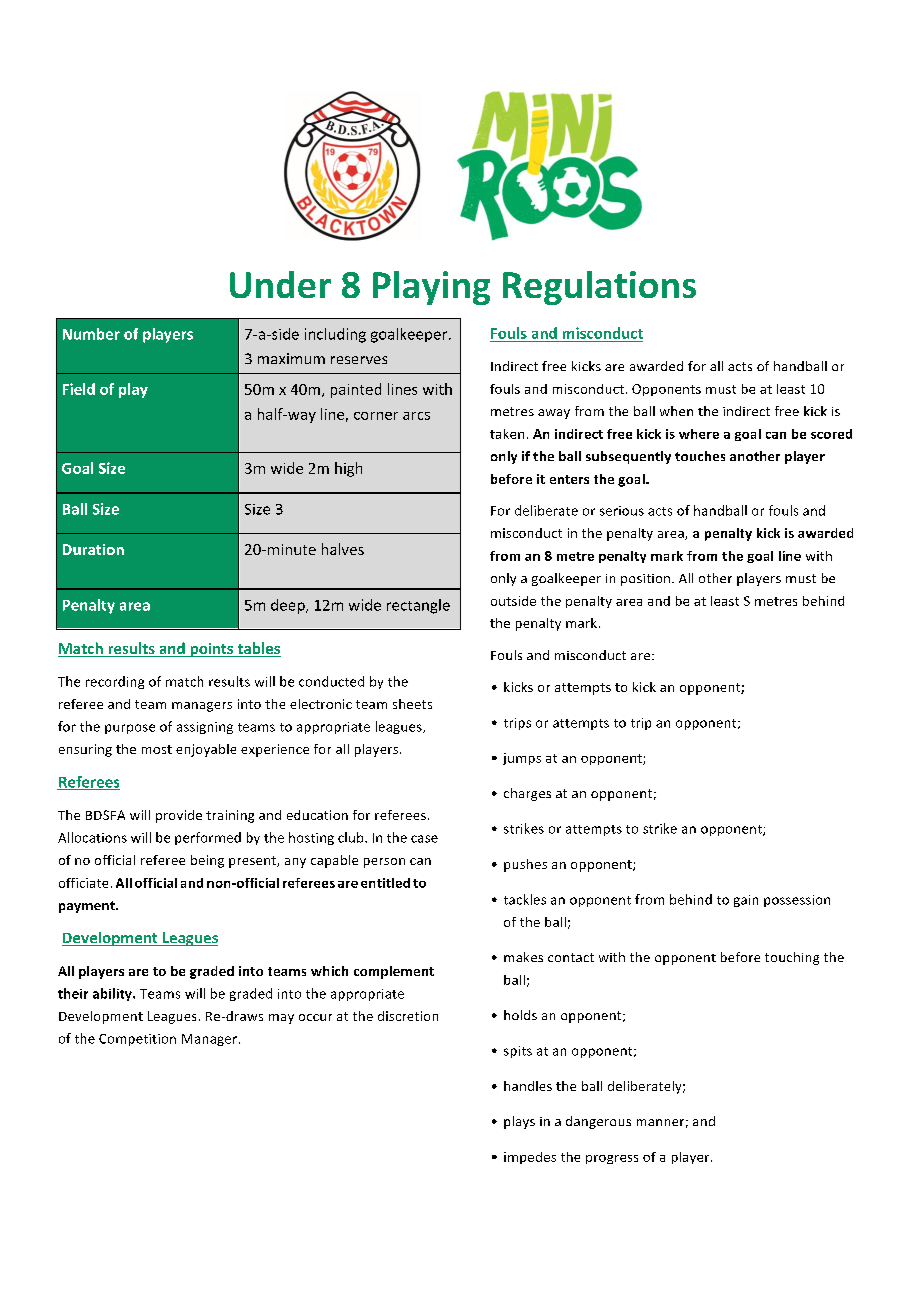  Describe the element at coordinates (91, 334) in the page. I see `Number` at that location.
